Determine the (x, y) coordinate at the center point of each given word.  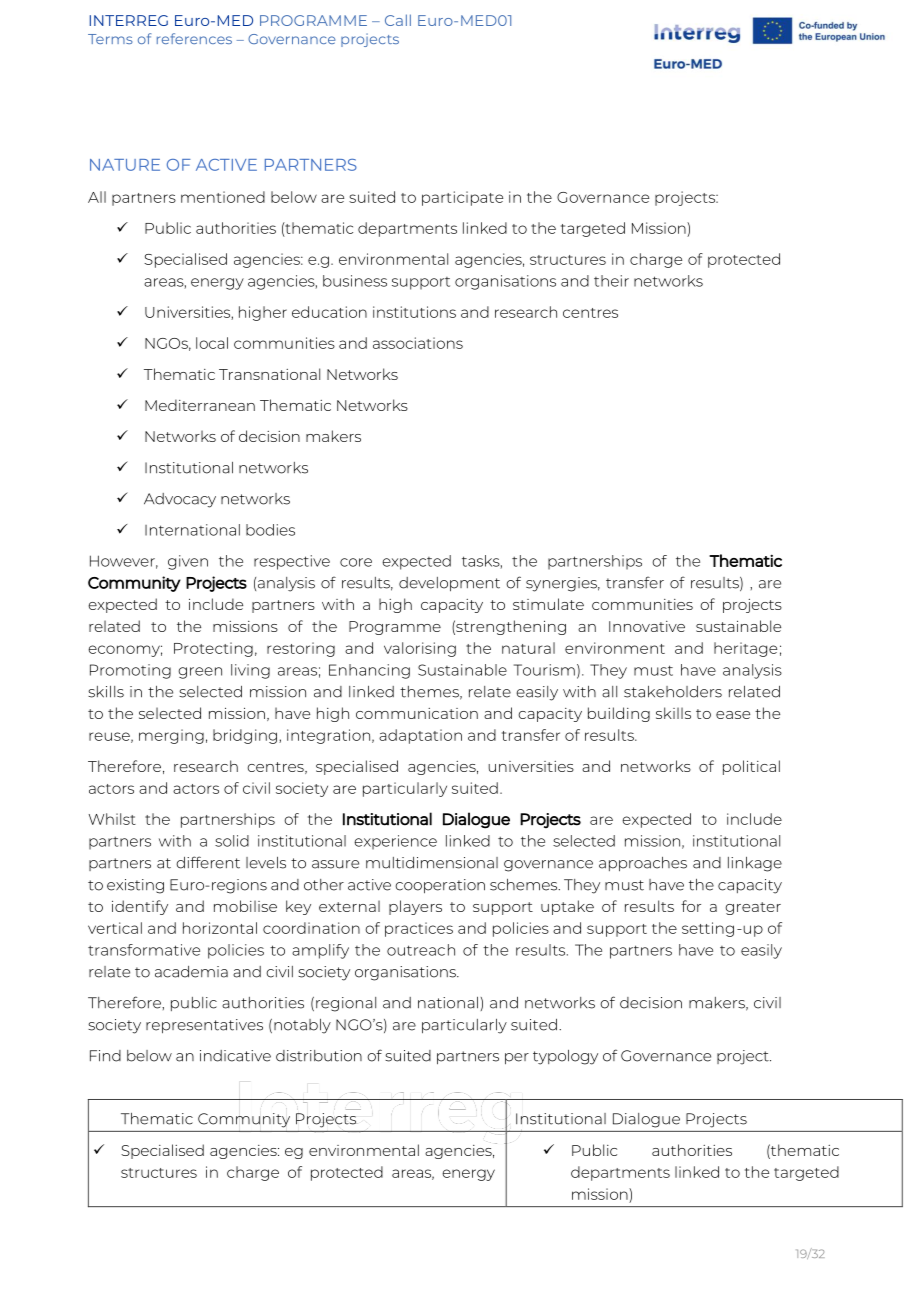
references (194, 38)
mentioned (223, 197)
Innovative (647, 626)
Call (398, 20)
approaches (643, 864)
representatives (204, 1026)
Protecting (213, 649)
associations (418, 343)
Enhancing (369, 671)
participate (462, 198)
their (611, 281)
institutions (414, 312)
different (208, 862)
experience (395, 842)
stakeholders (673, 692)
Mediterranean (200, 405)
